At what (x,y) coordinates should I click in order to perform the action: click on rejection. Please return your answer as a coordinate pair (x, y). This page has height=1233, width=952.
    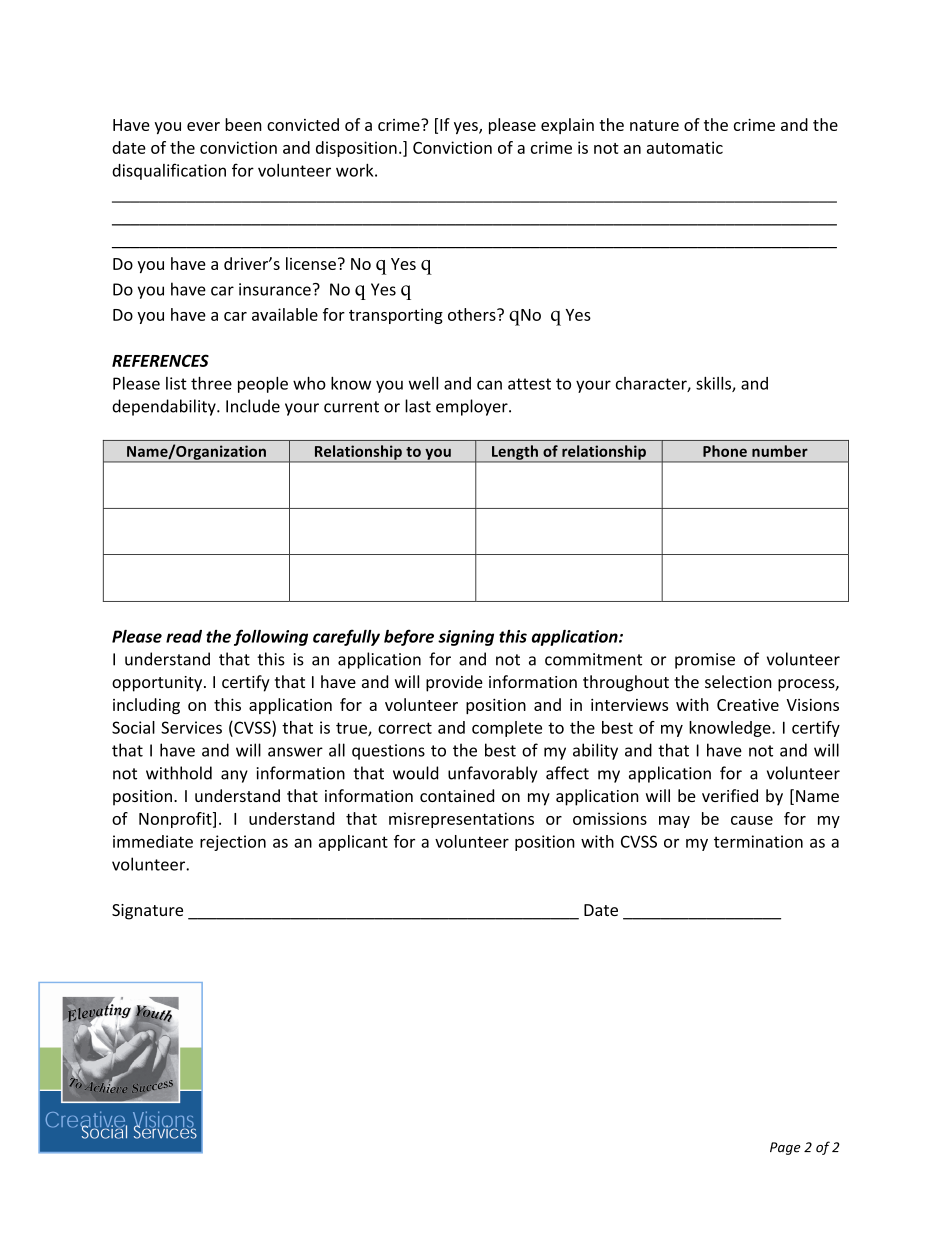
    Looking at the image, I should click on (233, 843).
